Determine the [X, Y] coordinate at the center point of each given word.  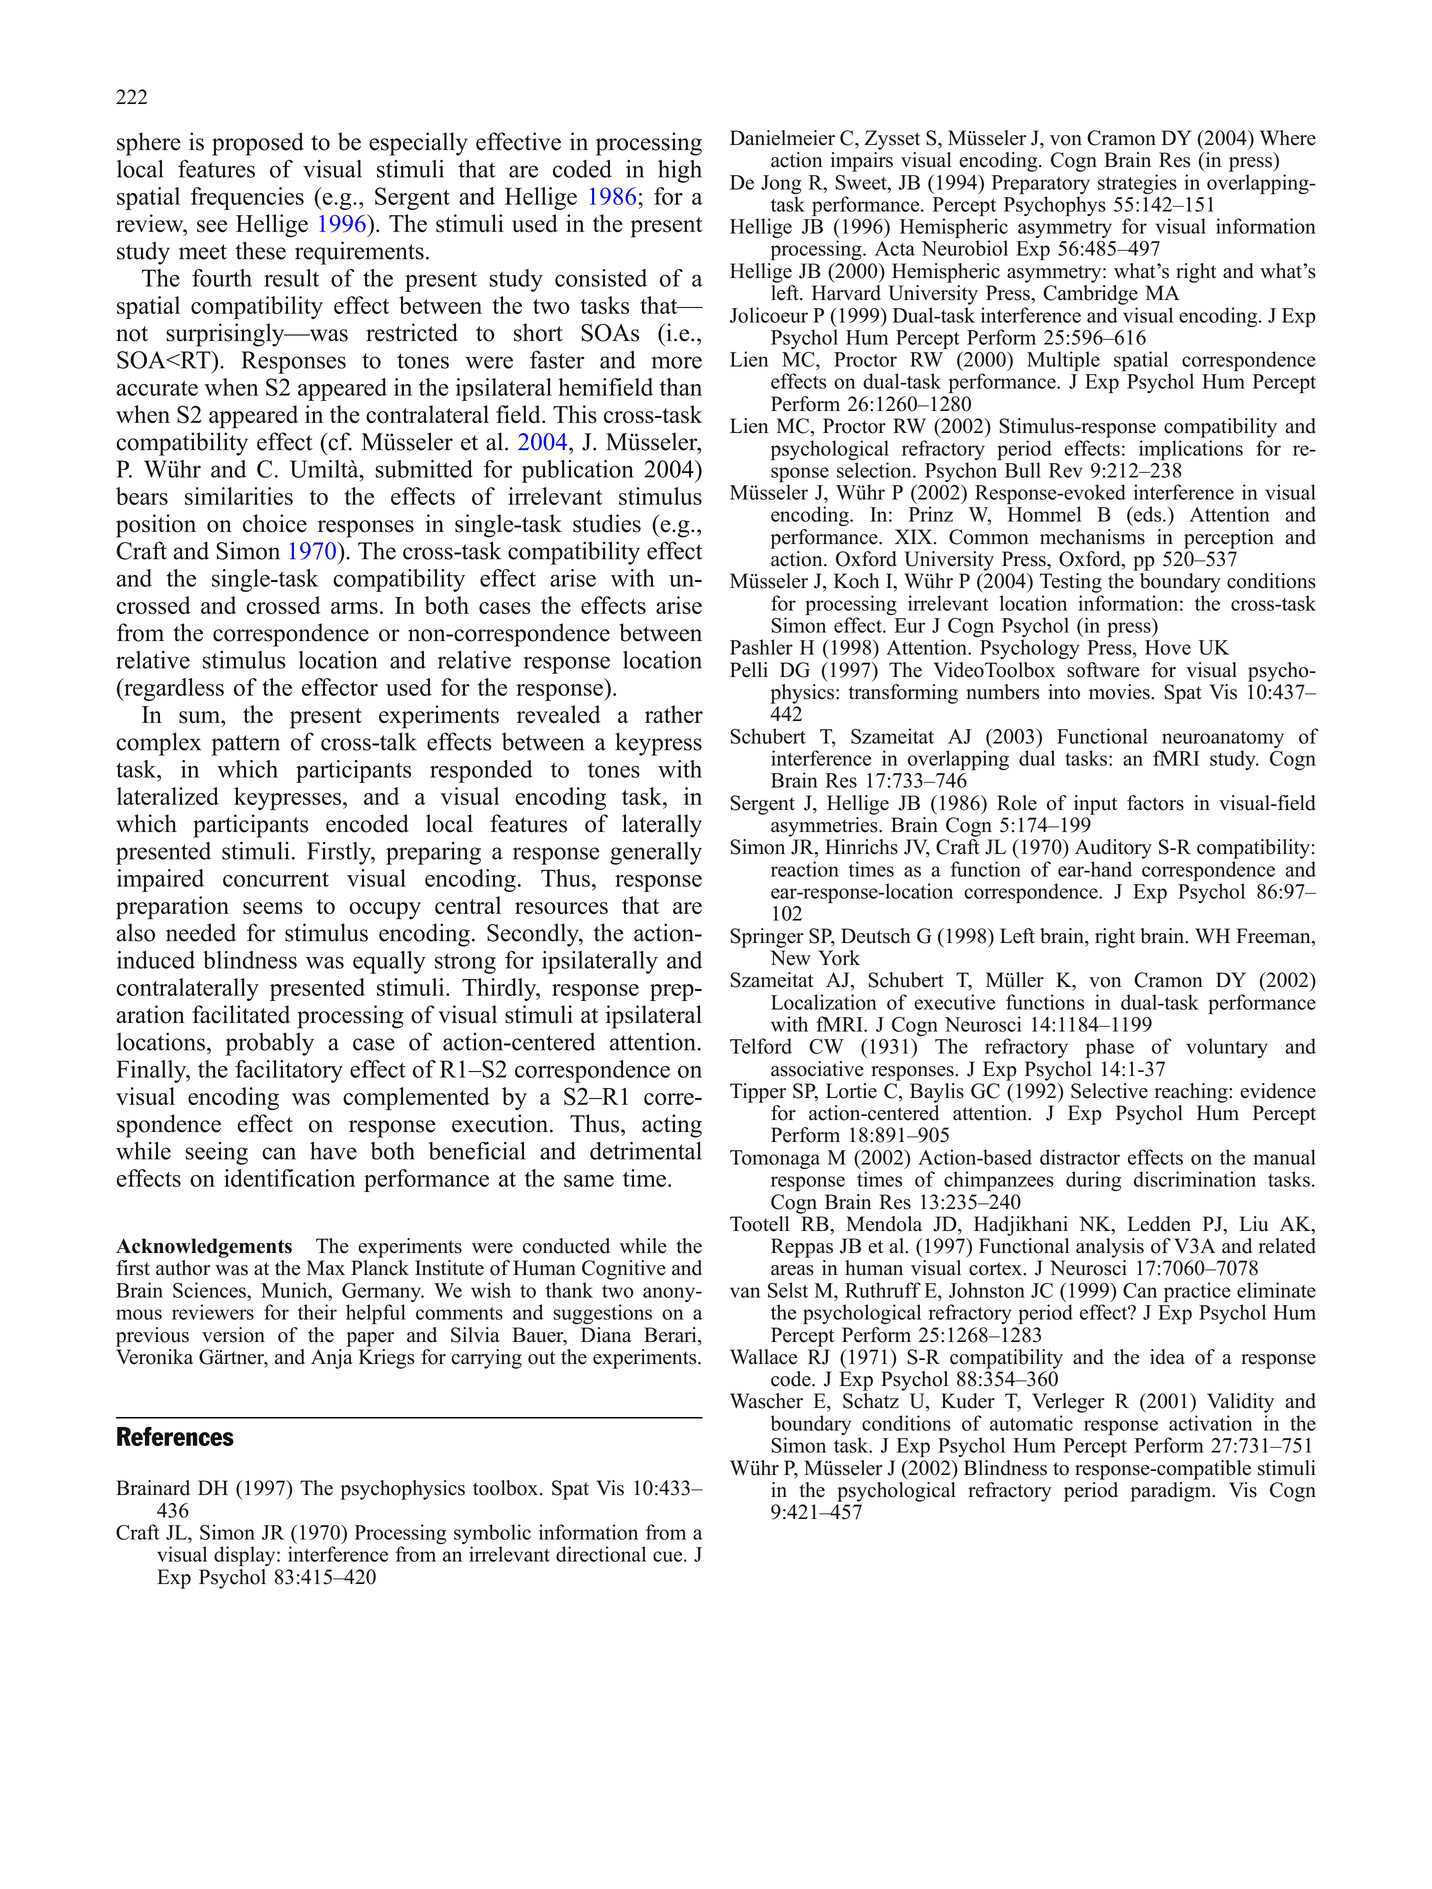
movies [1120, 692]
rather [674, 714]
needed [201, 932]
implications [1191, 450]
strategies [1137, 184]
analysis [1110, 1248]
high [680, 171]
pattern [245, 745]
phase [1110, 1048]
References [175, 1436]
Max [326, 1267]
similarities [239, 496]
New [790, 958]
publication [578, 471]
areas [792, 1270]
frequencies [247, 198]
